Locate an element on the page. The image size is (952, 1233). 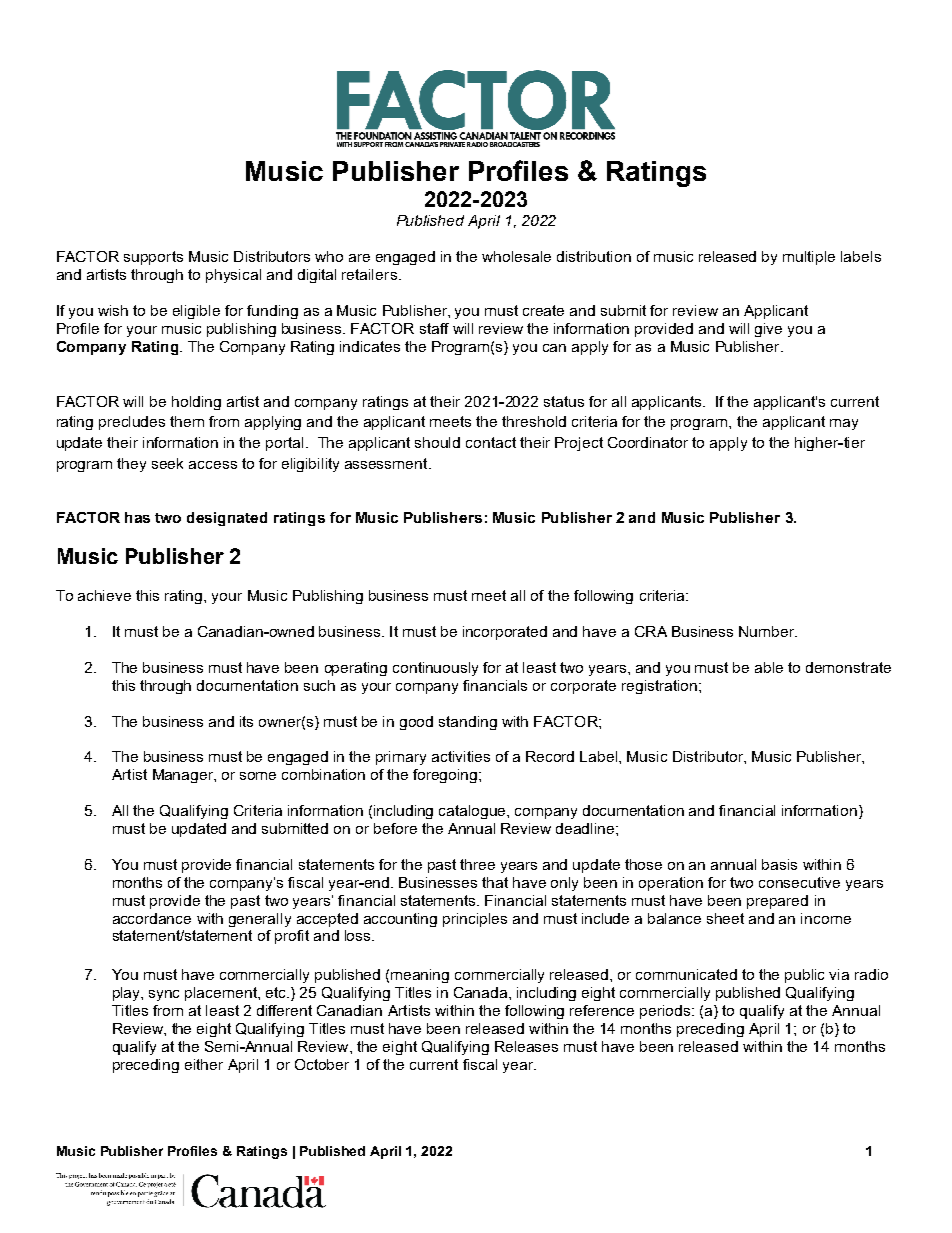
able is located at coordinates (769, 667).
